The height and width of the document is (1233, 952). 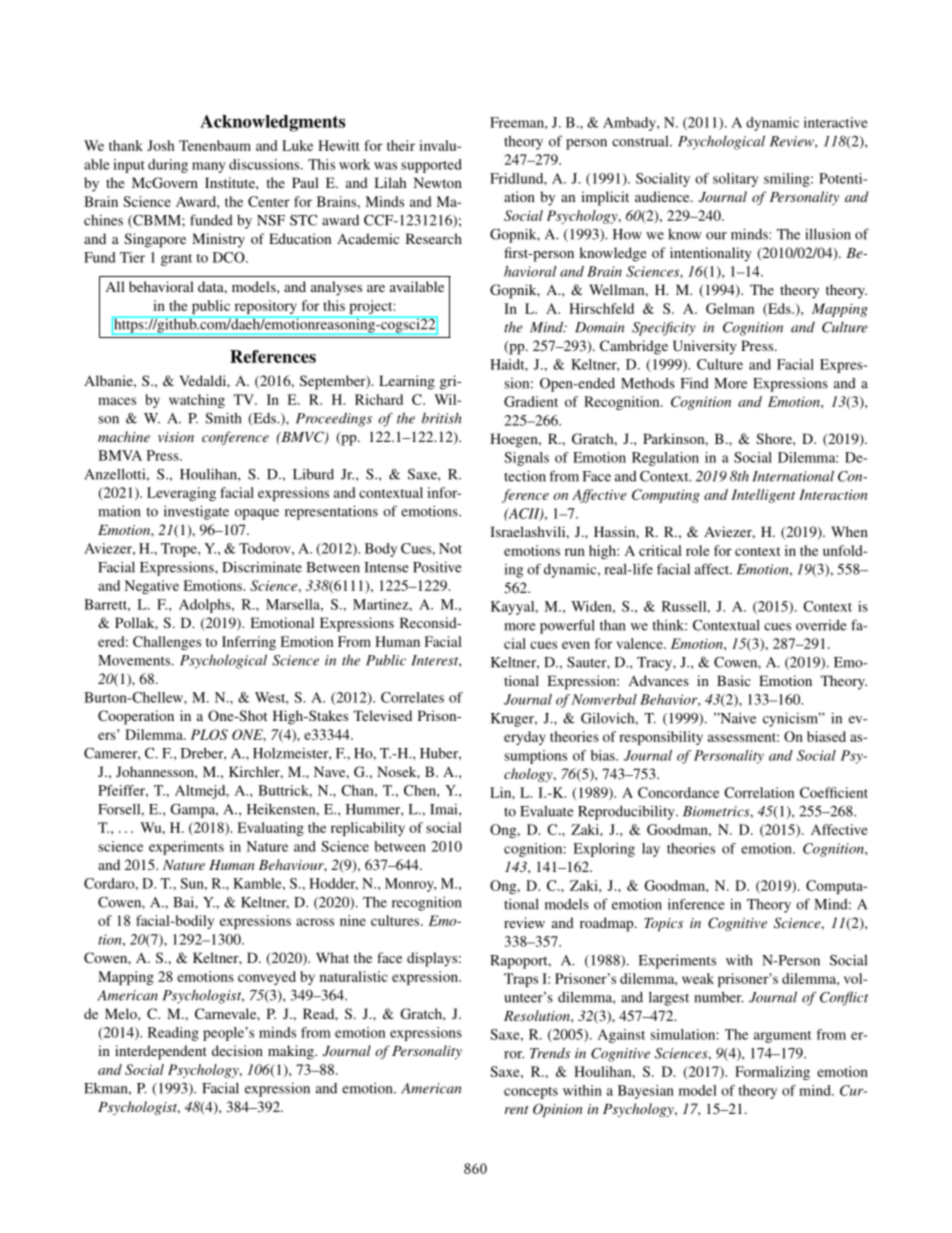 What do you see at coordinates (209, 167) in the document?
I see `many` at bounding box center [209, 167].
